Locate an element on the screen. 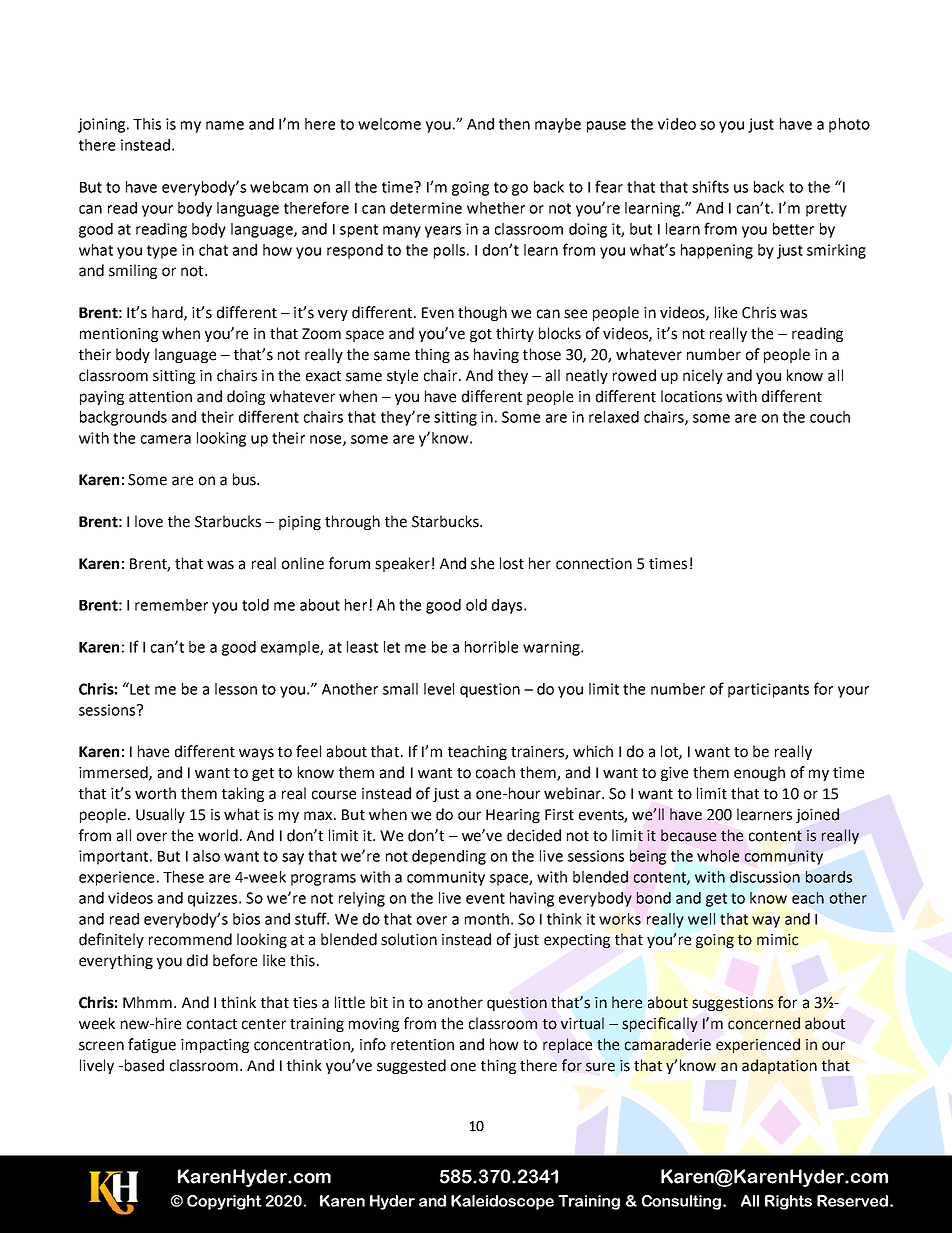 The width and height of the screenshot is (952, 1233). lesson is located at coordinates (236, 689).
